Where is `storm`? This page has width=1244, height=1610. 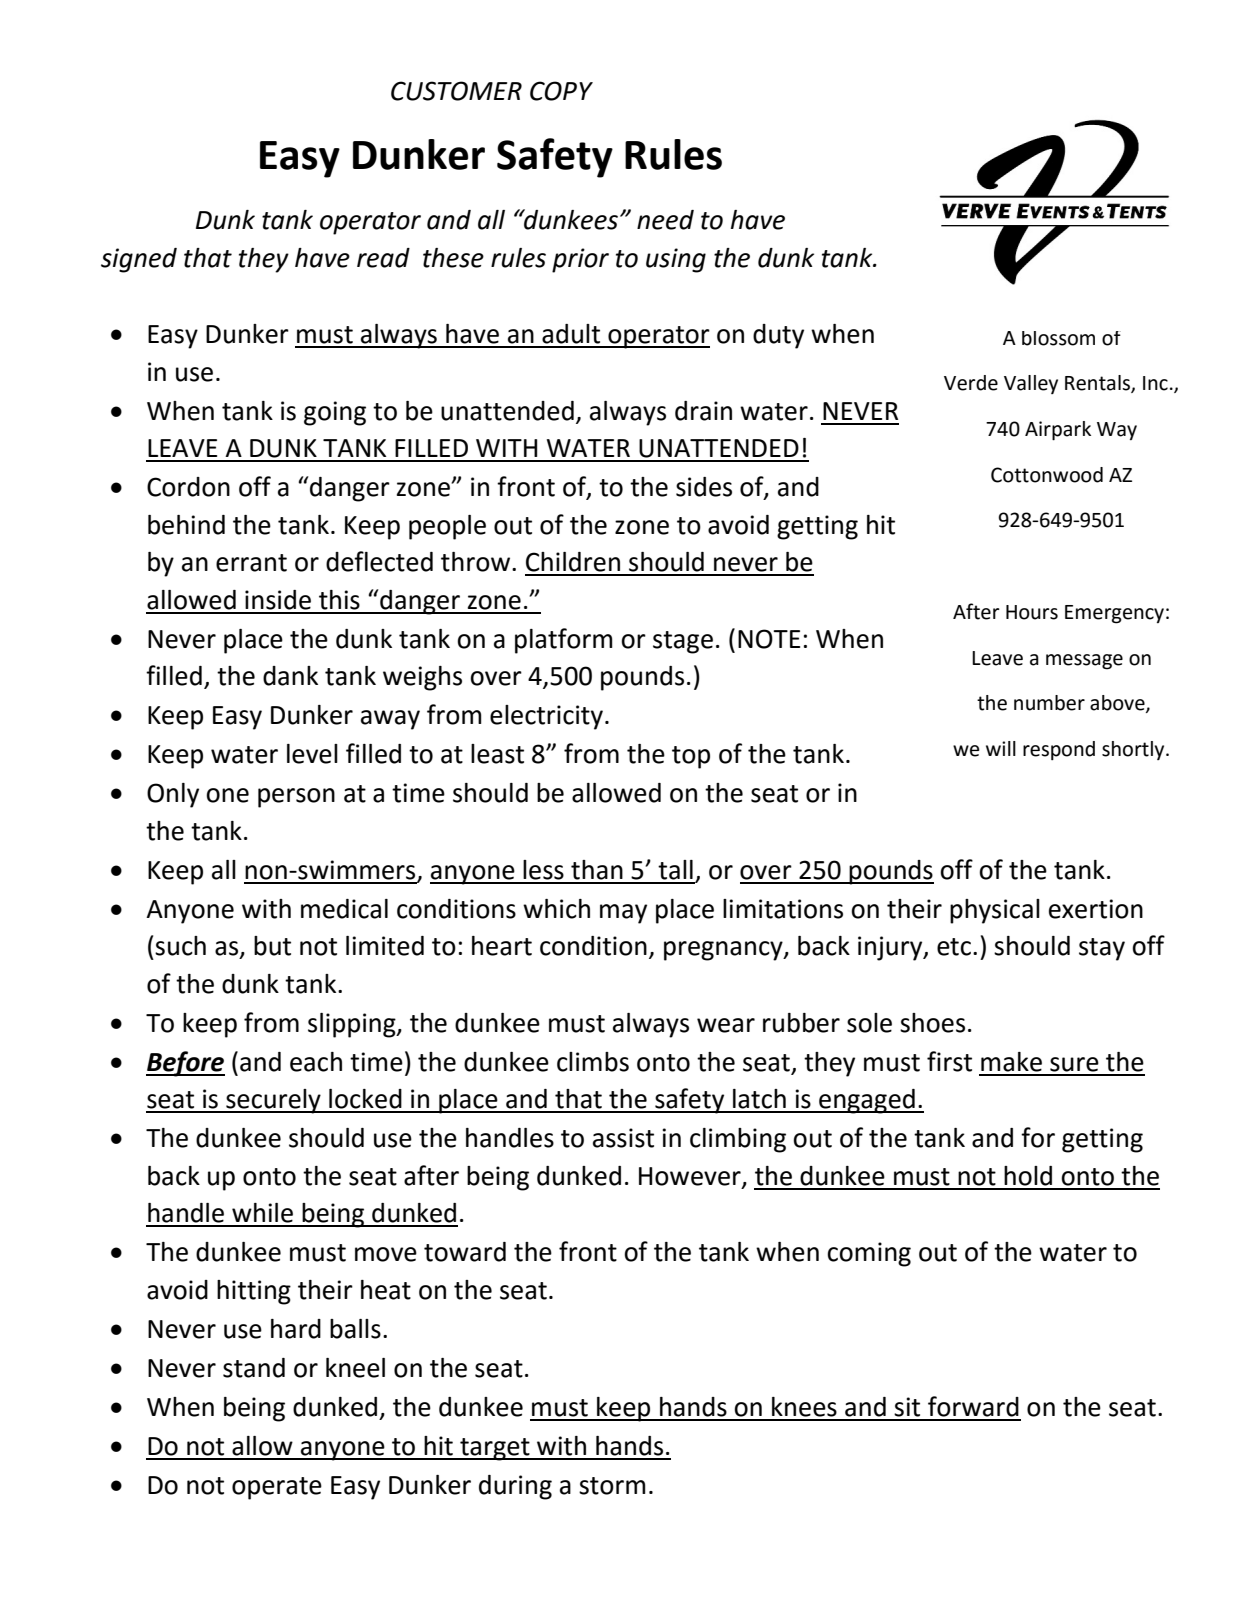
storm is located at coordinates (612, 1486).
